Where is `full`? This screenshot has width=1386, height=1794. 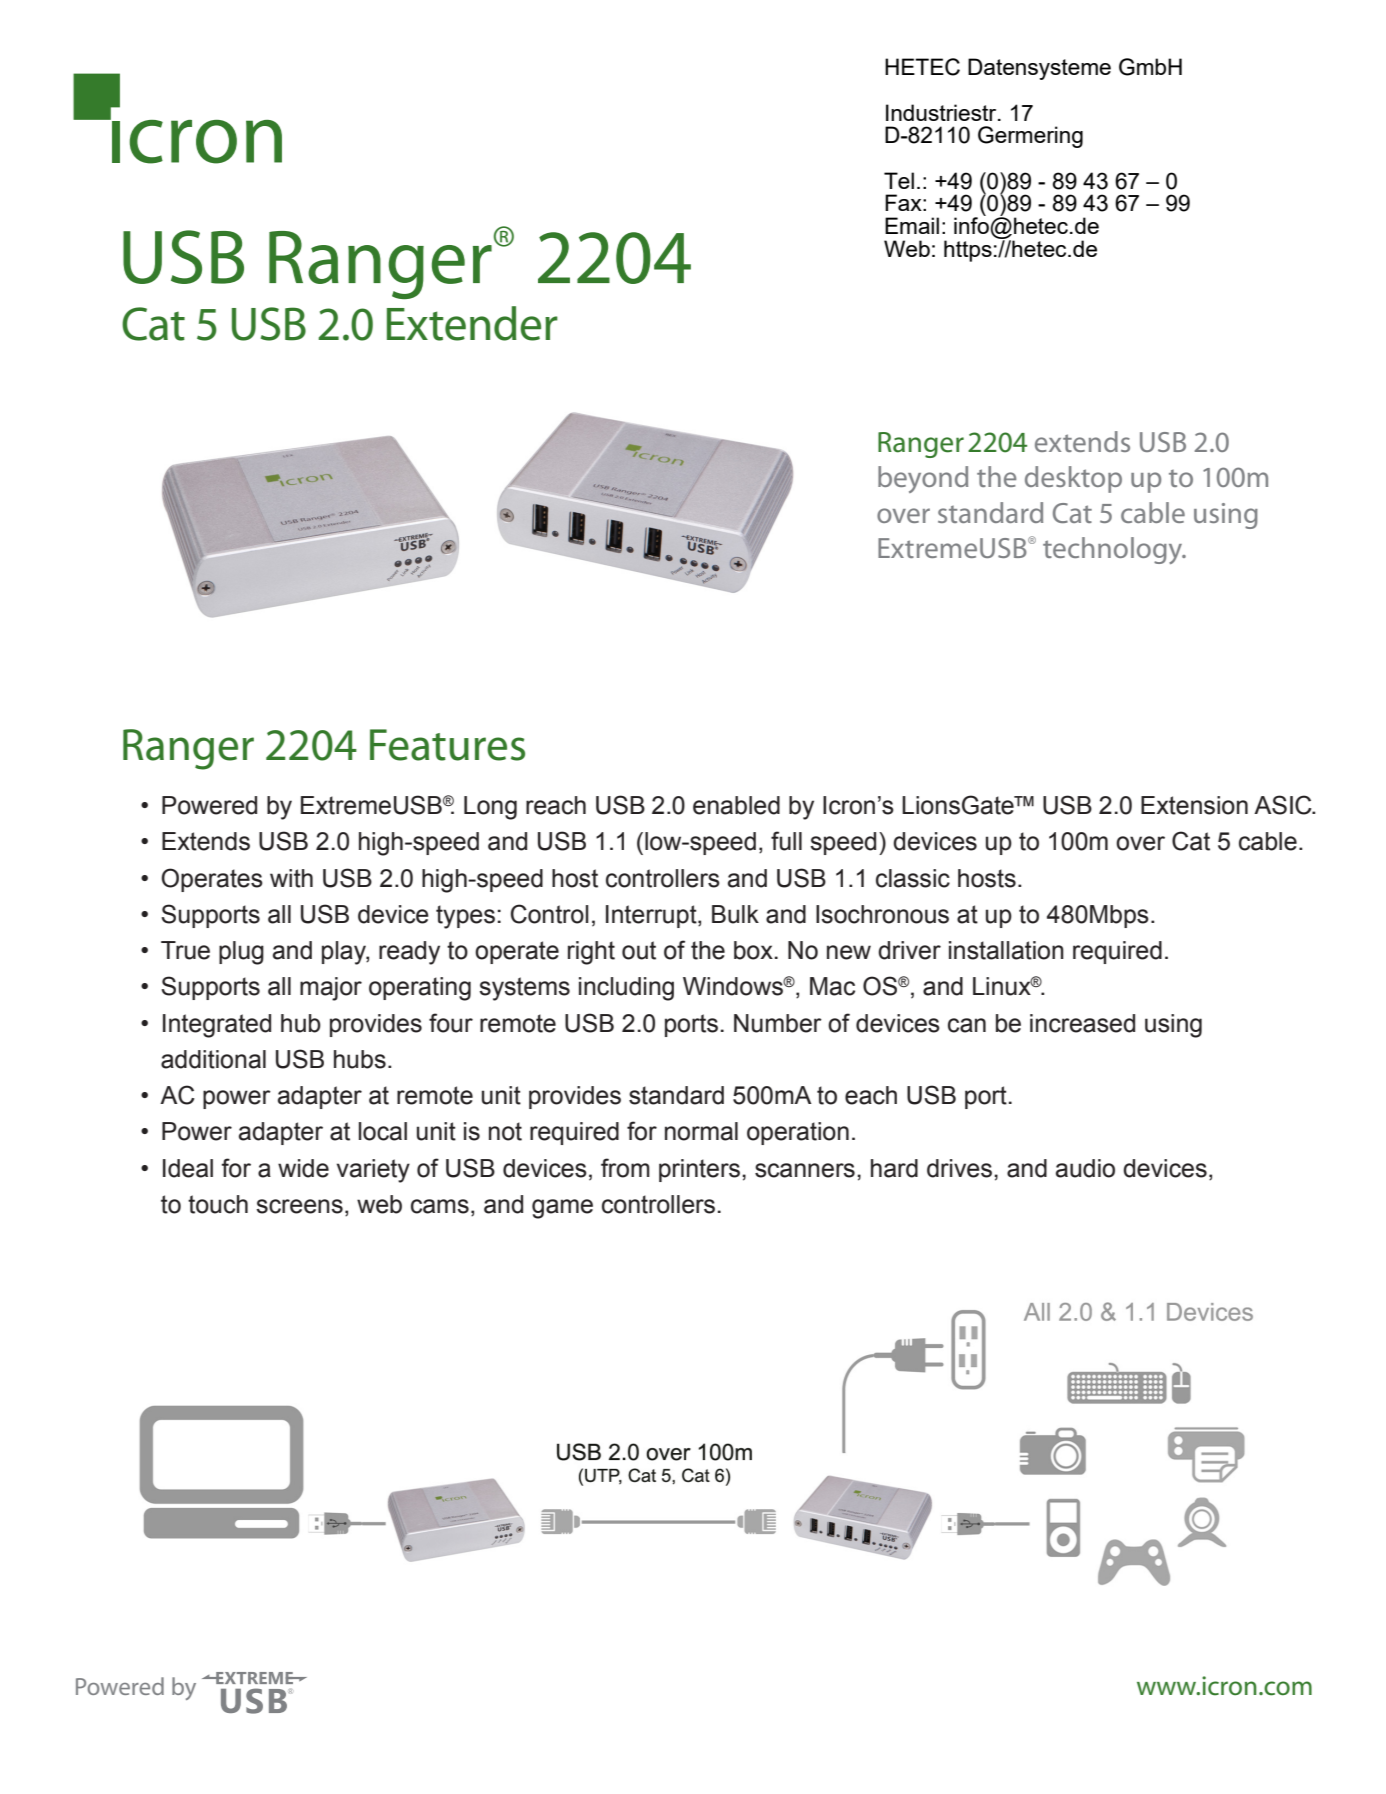 full is located at coordinates (786, 841).
